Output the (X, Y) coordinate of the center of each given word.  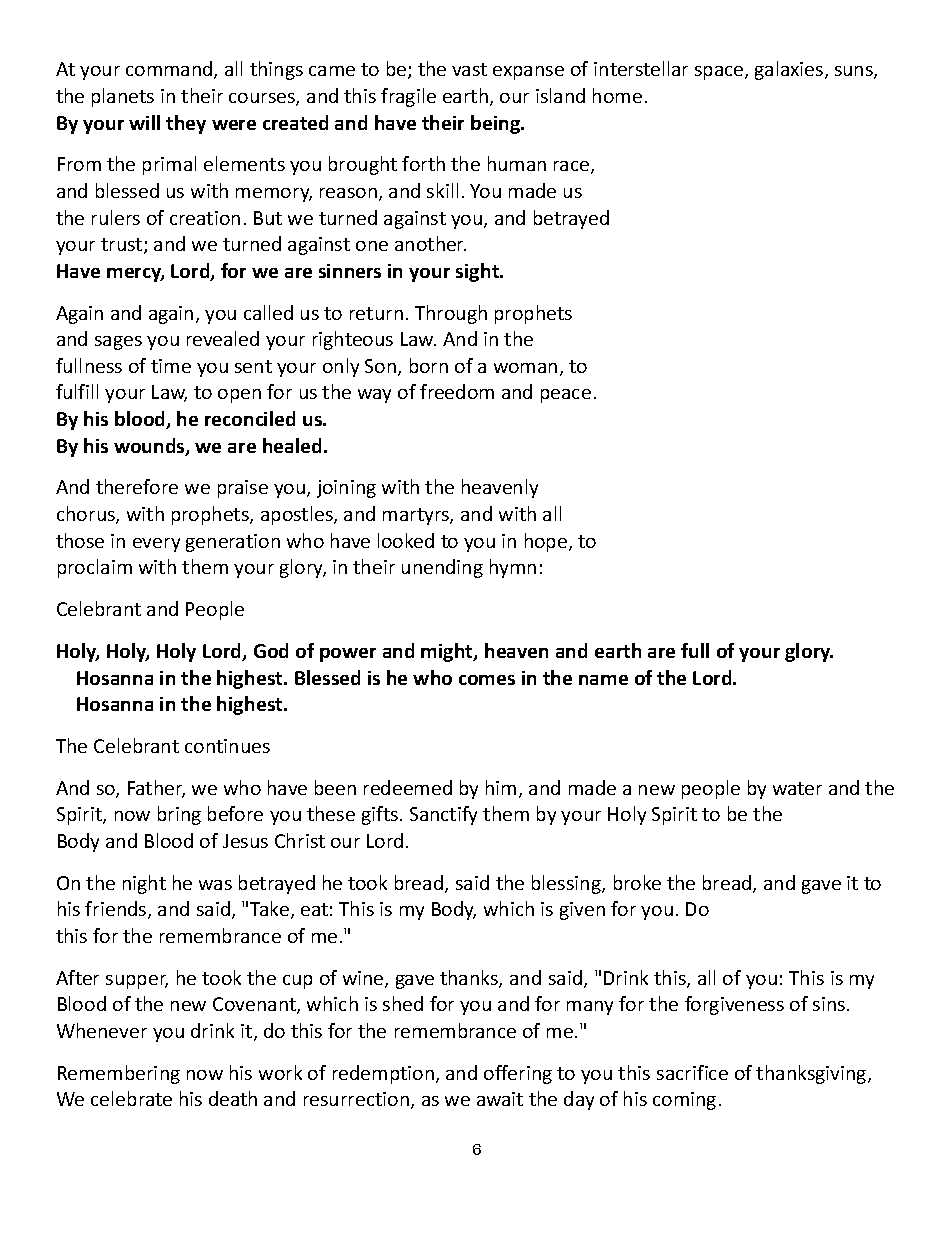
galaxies (790, 70)
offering (518, 1074)
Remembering (119, 1074)
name (603, 680)
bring (179, 815)
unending (442, 568)
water (797, 788)
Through (451, 314)
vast (469, 69)
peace (566, 396)
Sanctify (443, 815)
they (186, 124)
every (156, 545)
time (171, 366)
